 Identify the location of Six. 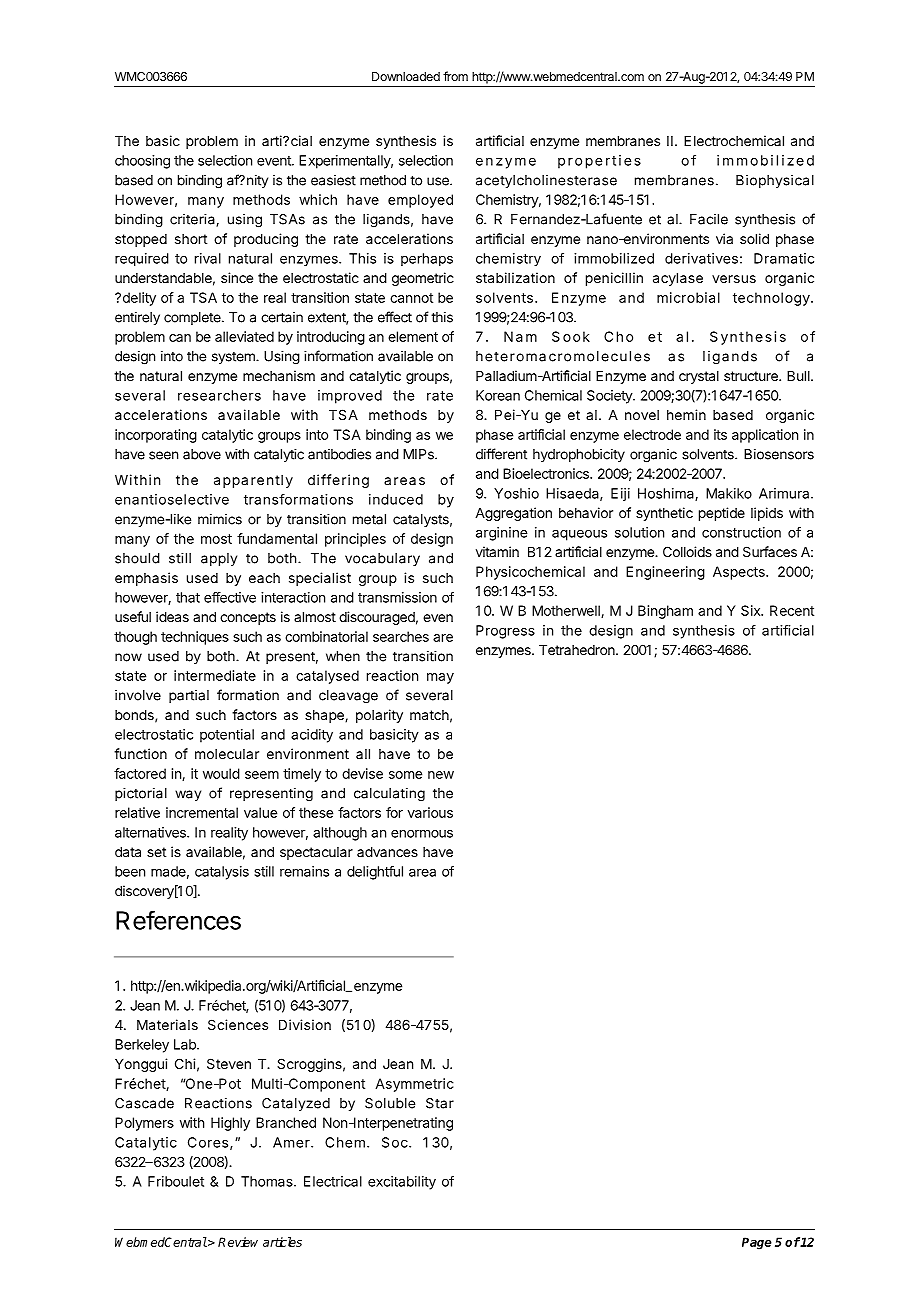
(752, 610).
